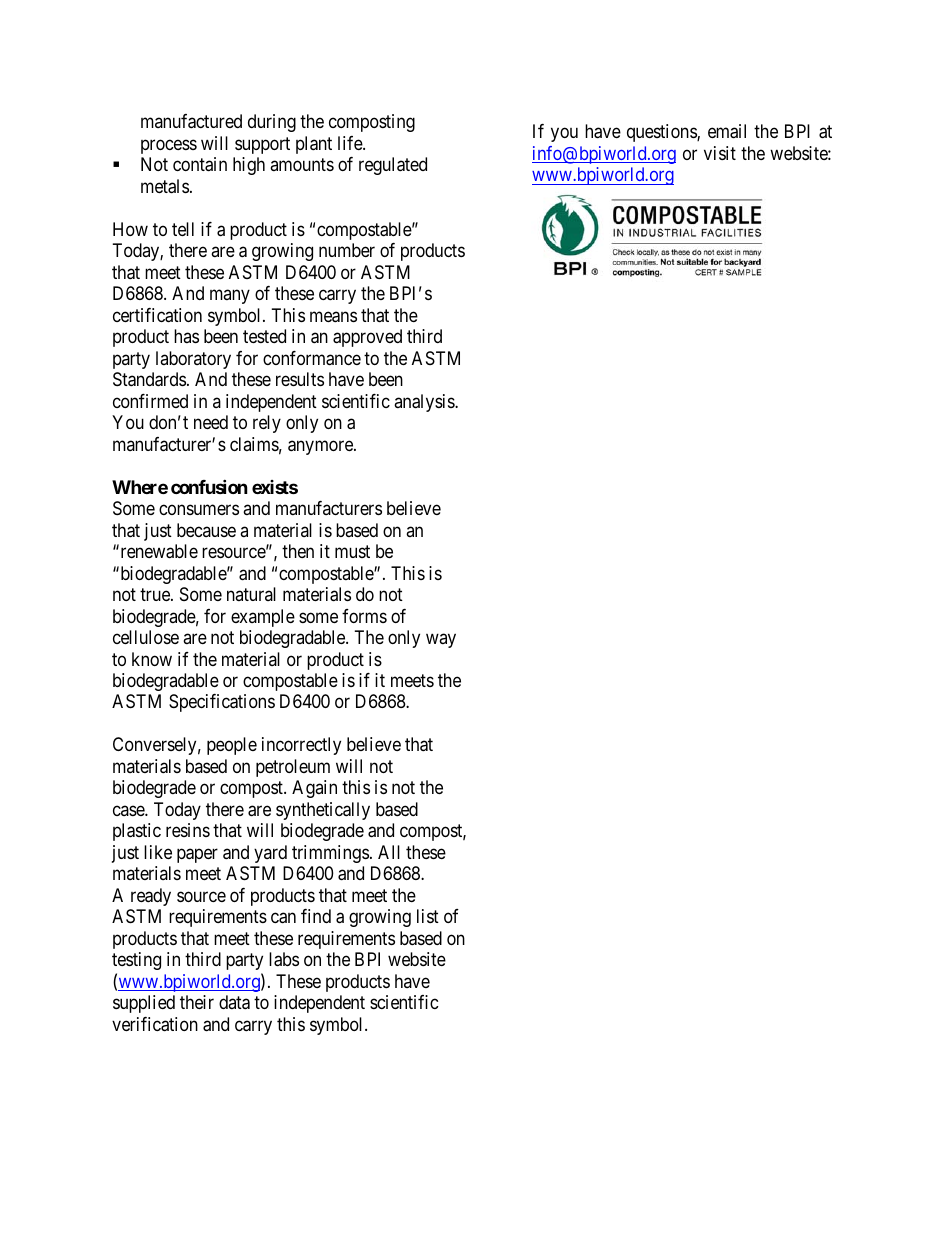 This screenshot has width=952, height=1233. What do you see at coordinates (662, 133) in the screenshot?
I see `questions` at bounding box center [662, 133].
